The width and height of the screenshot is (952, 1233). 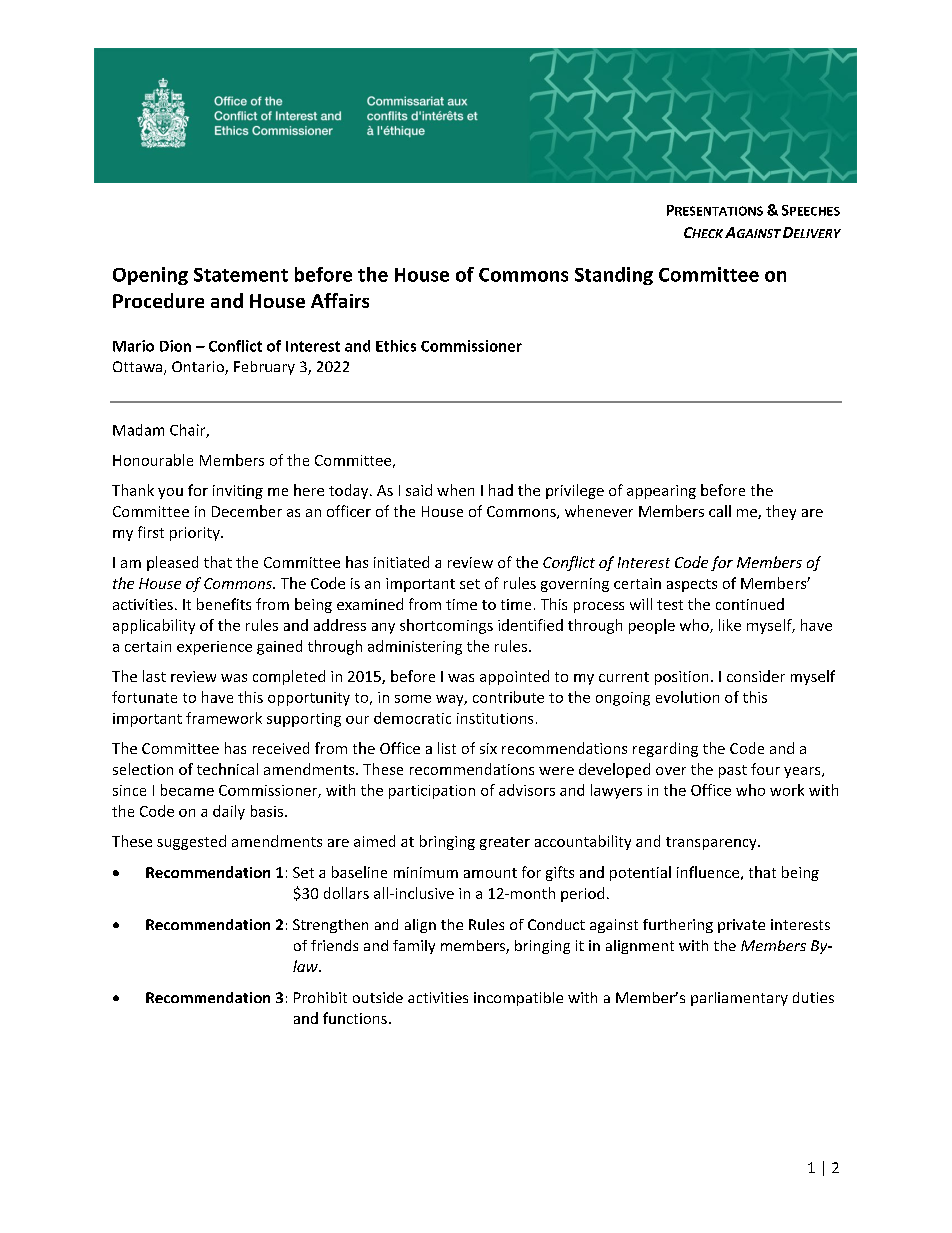 I want to click on Ethics, so click(x=396, y=346).
